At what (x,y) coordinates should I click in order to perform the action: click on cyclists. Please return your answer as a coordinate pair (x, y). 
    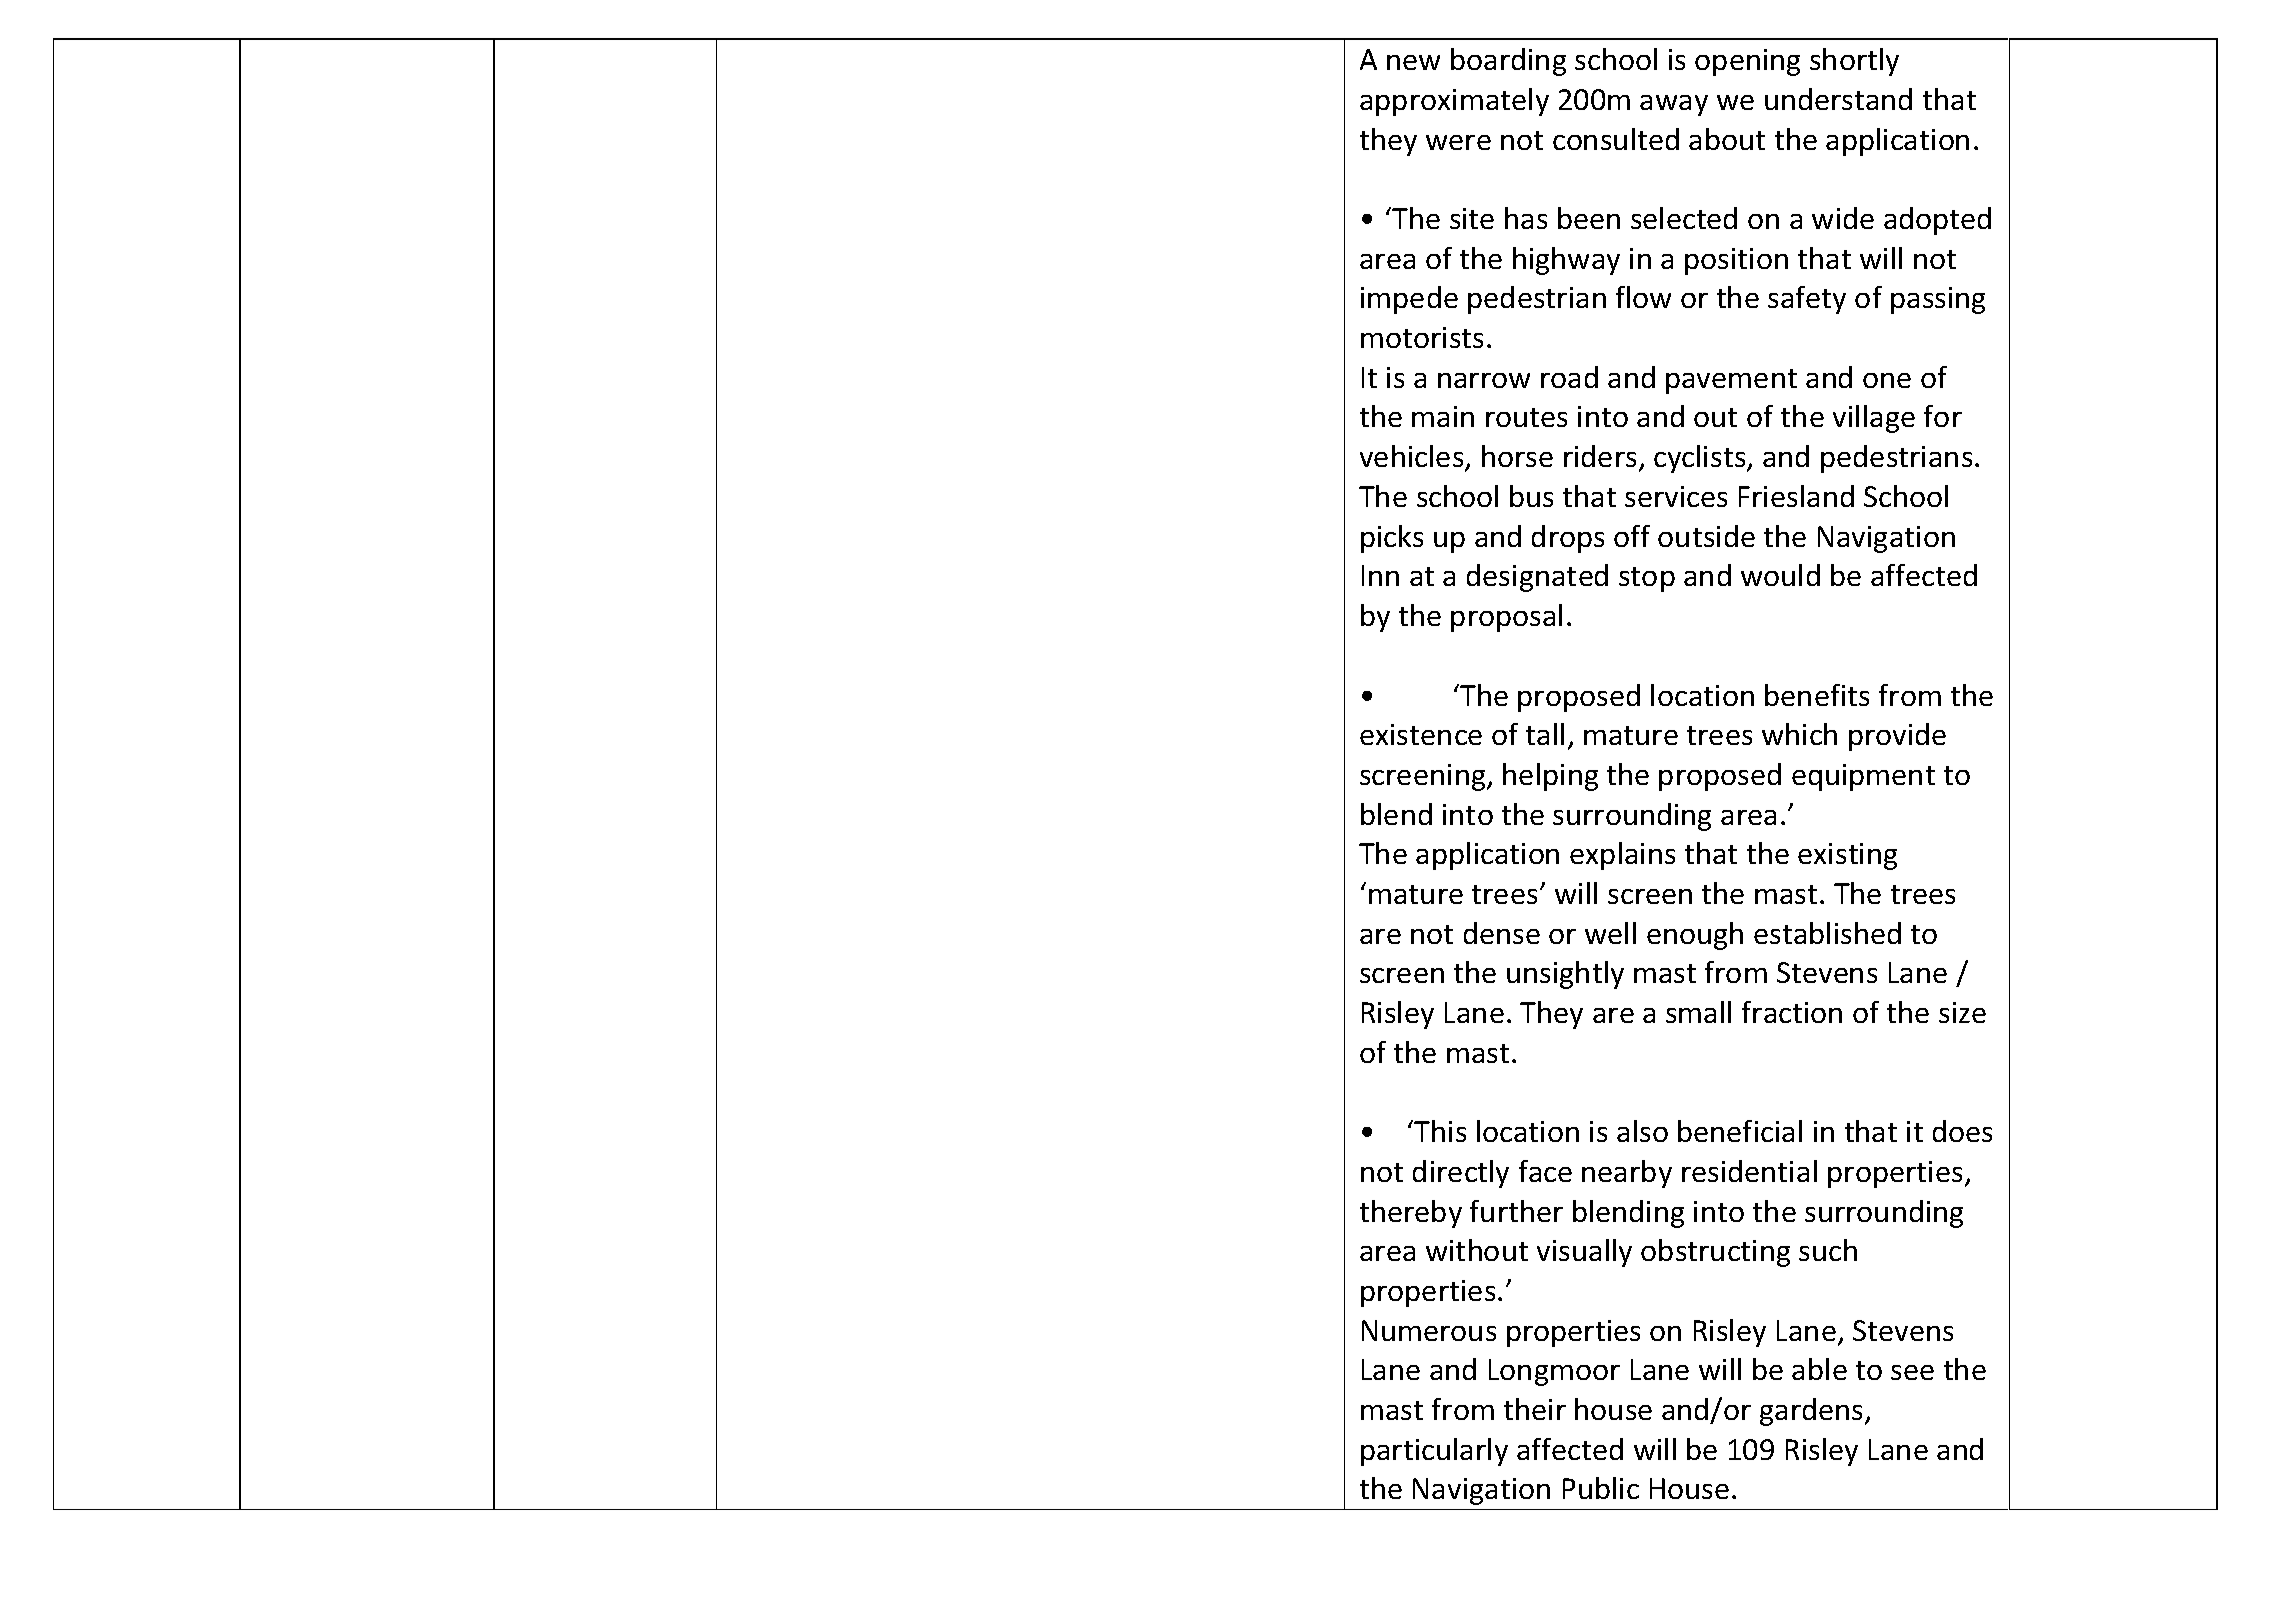
    Looking at the image, I should click on (1701, 459).
